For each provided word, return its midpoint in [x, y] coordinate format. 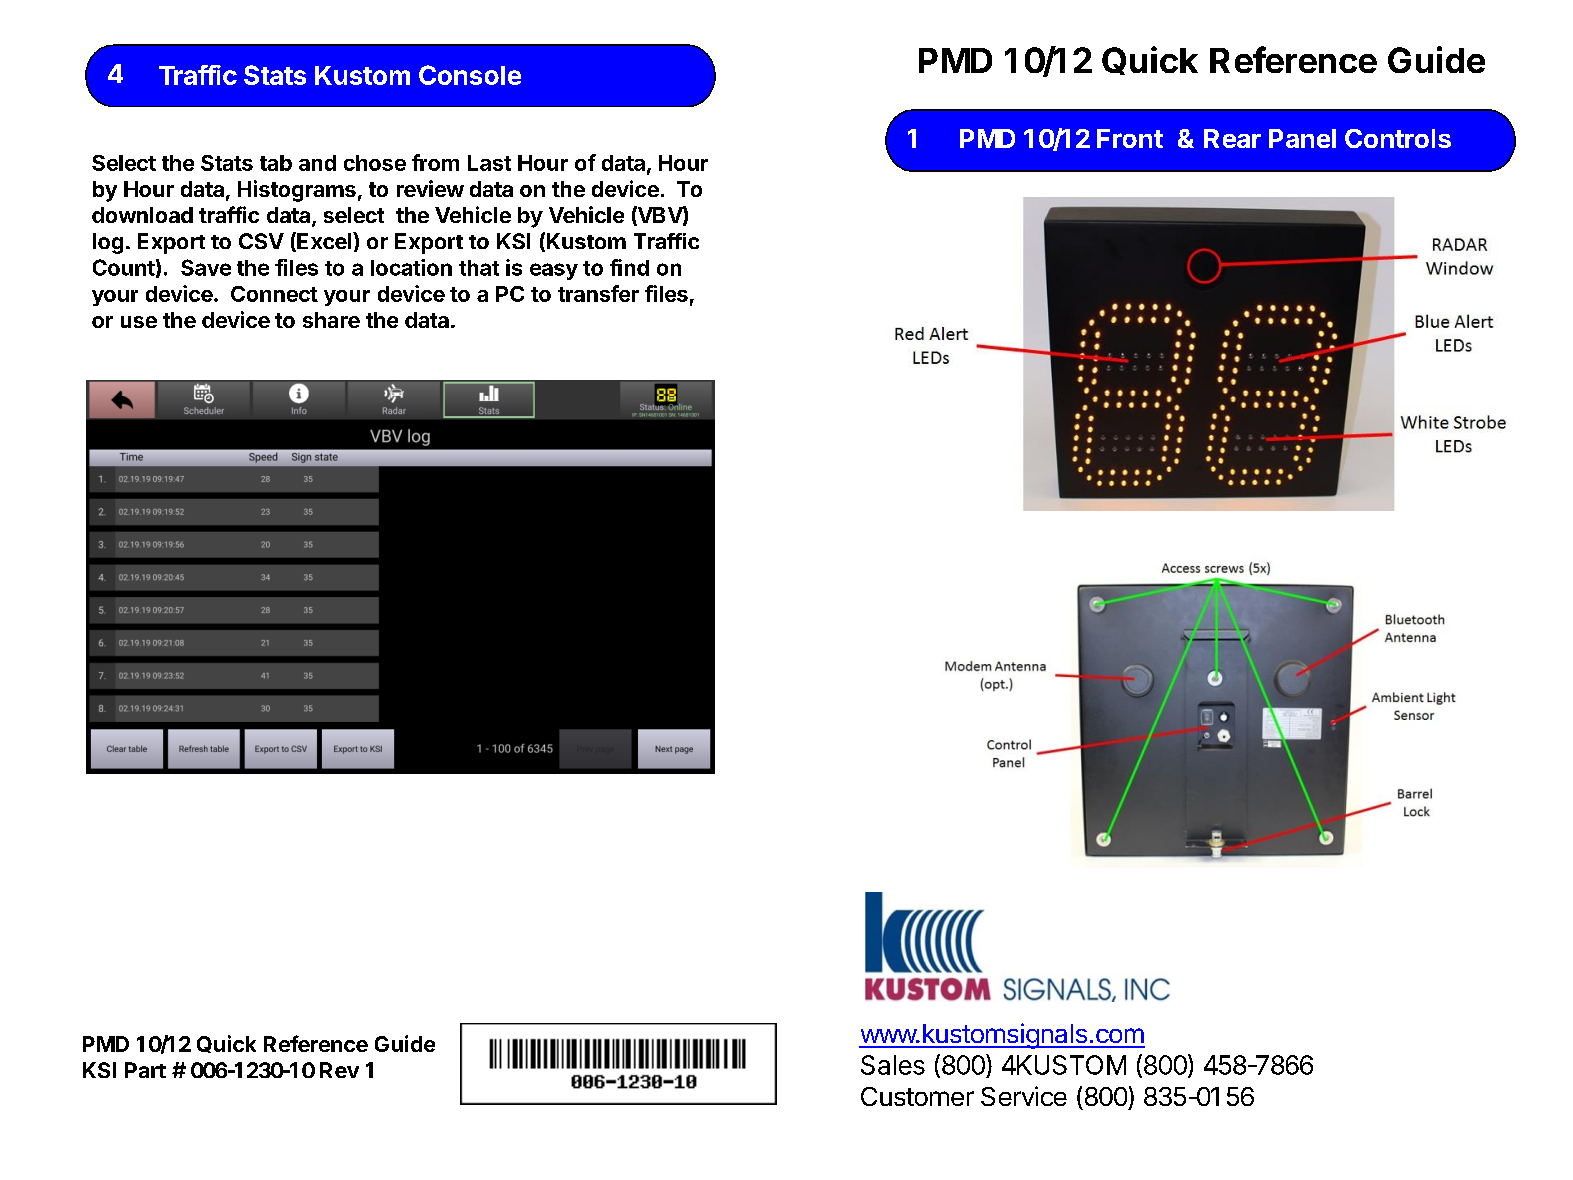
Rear [1232, 138]
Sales [893, 1065]
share [331, 320]
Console [470, 75]
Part [145, 1070]
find [629, 267]
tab [276, 163]
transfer [598, 293]
